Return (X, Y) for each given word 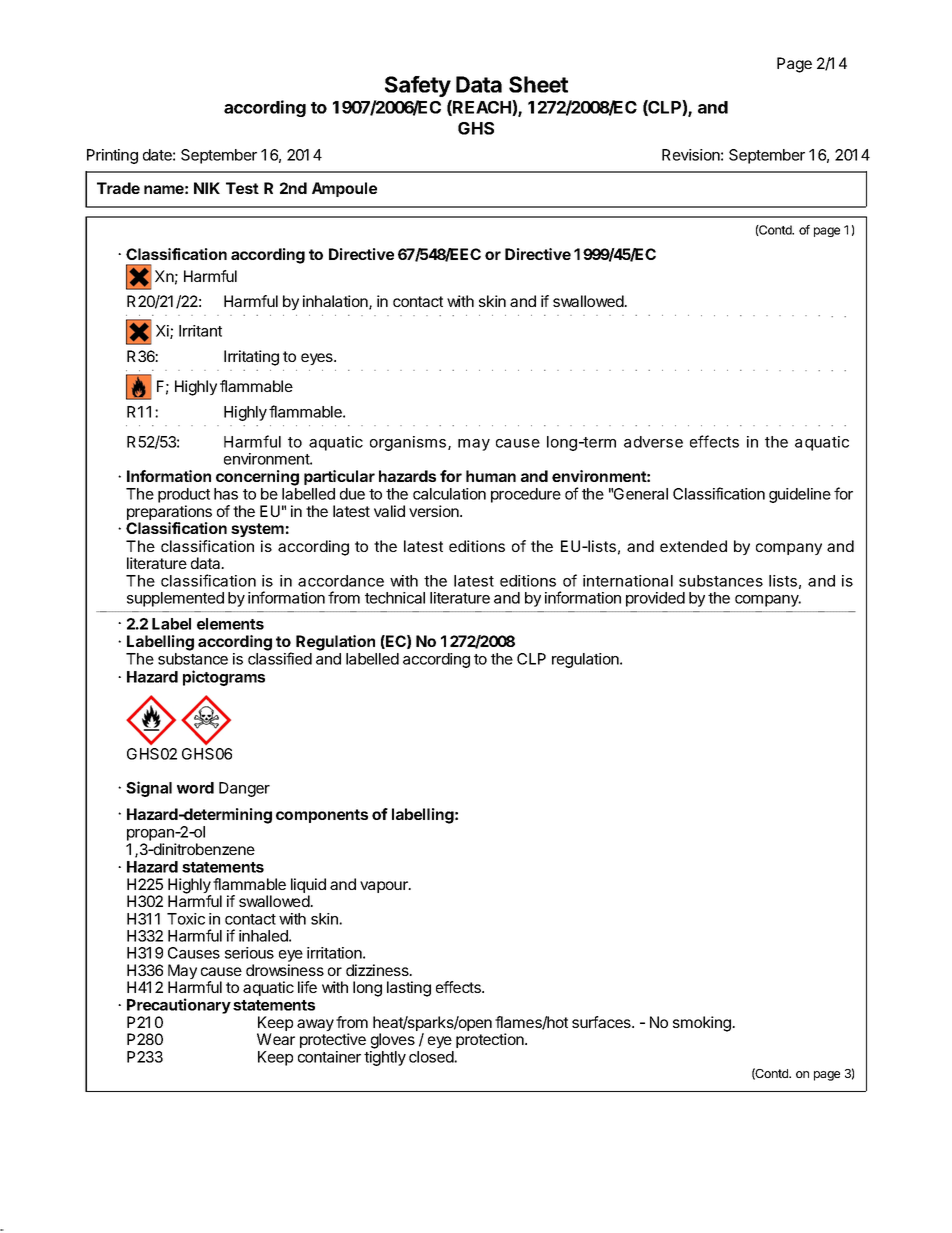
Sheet (538, 84)
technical (395, 598)
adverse (653, 442)
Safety (418, 86)
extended (693, 546)
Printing (112, 156)
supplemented (175, 599)
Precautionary (179, 1006)
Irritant (200, 331)
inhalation (336, 302)
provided (655, 599)
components (322, 816)
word (195, 788)
